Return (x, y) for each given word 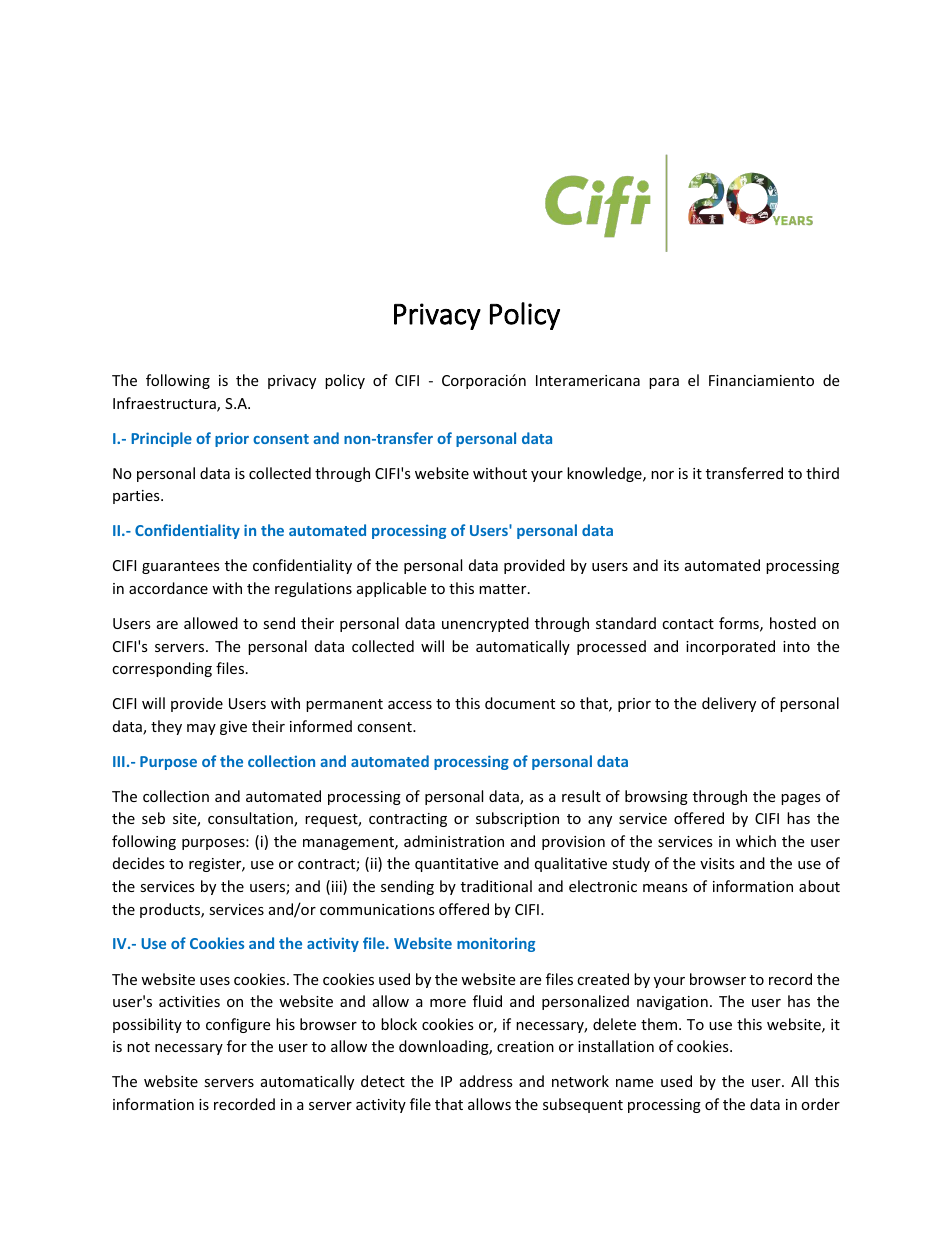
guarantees (181, 567)
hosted (793, 623)
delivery (729, 704)
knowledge (605, 474)
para (664, 383)
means (665, 888)
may (201, 729)
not (138, 1047)
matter (504, 589)
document (520, 703)
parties (137, 497)
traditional (496, 886)
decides (139, 863)
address (486, 1081)
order (820, 1104)
